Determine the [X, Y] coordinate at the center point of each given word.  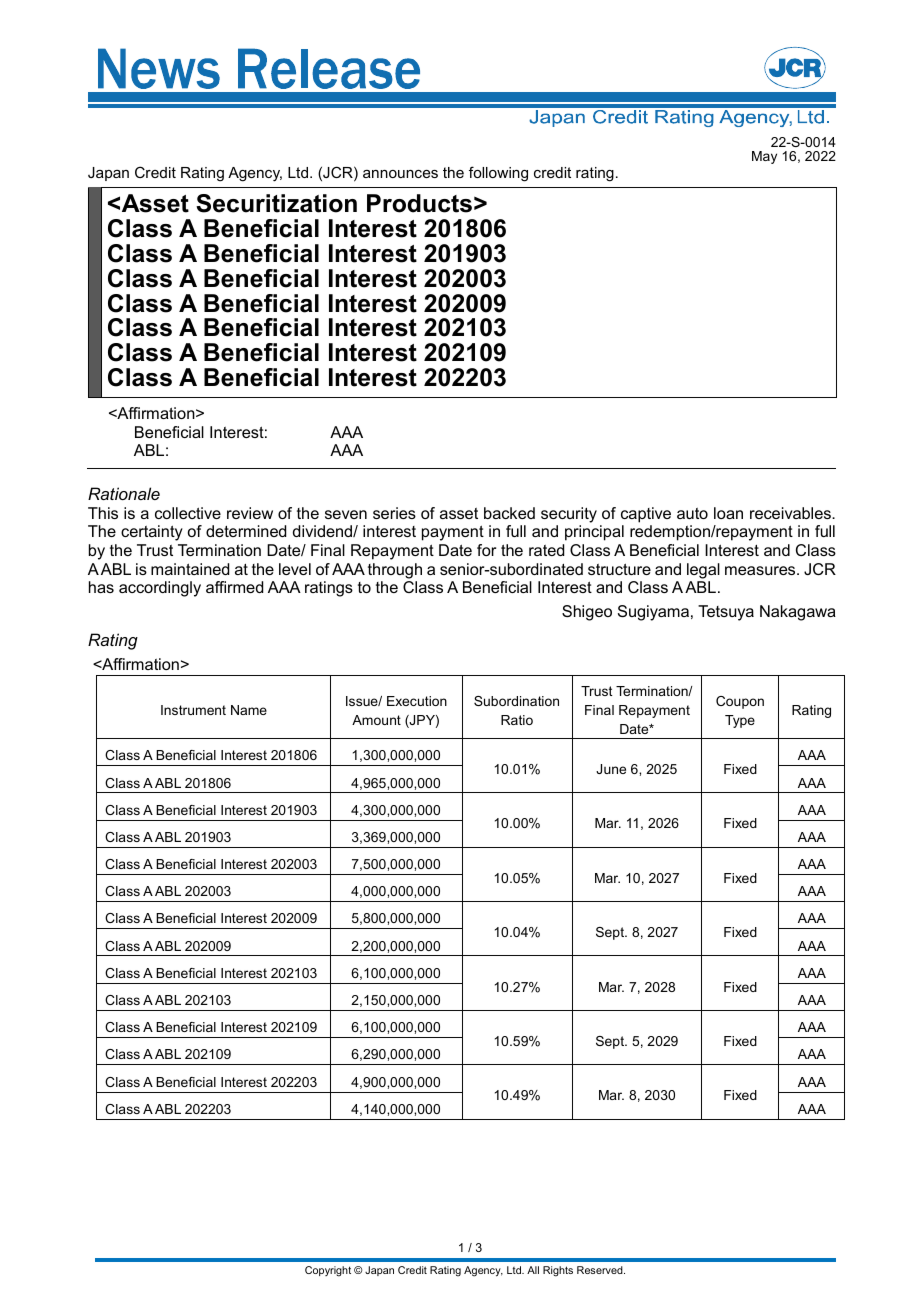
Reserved [601, 1270]
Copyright [328, 1271]
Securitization [276, 203]
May [764, 157]
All [533, 1270]
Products [419, 203]
